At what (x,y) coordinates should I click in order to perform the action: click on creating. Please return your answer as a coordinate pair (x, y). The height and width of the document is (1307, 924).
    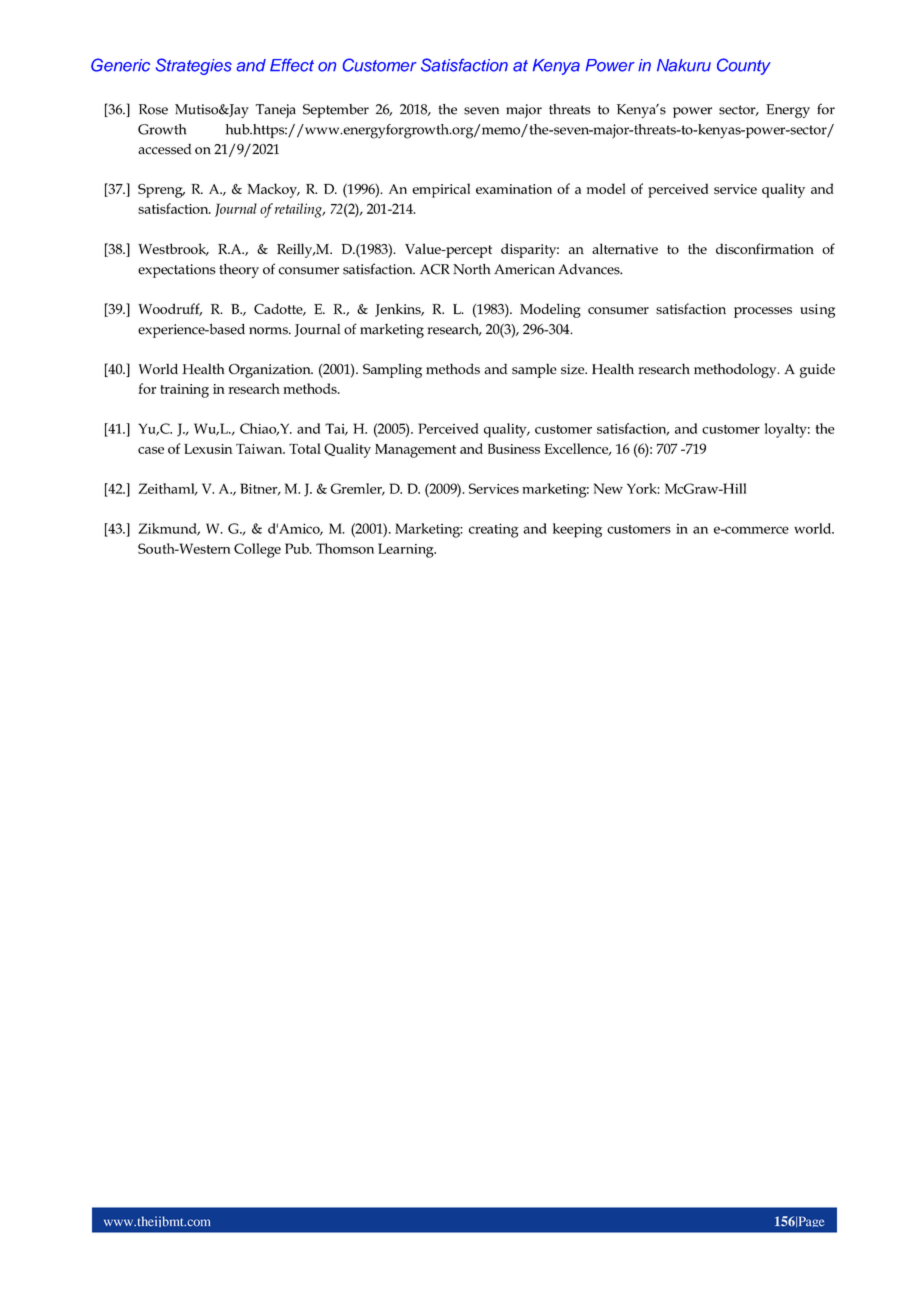
    Looking at the image, I should click on (494, 530).
